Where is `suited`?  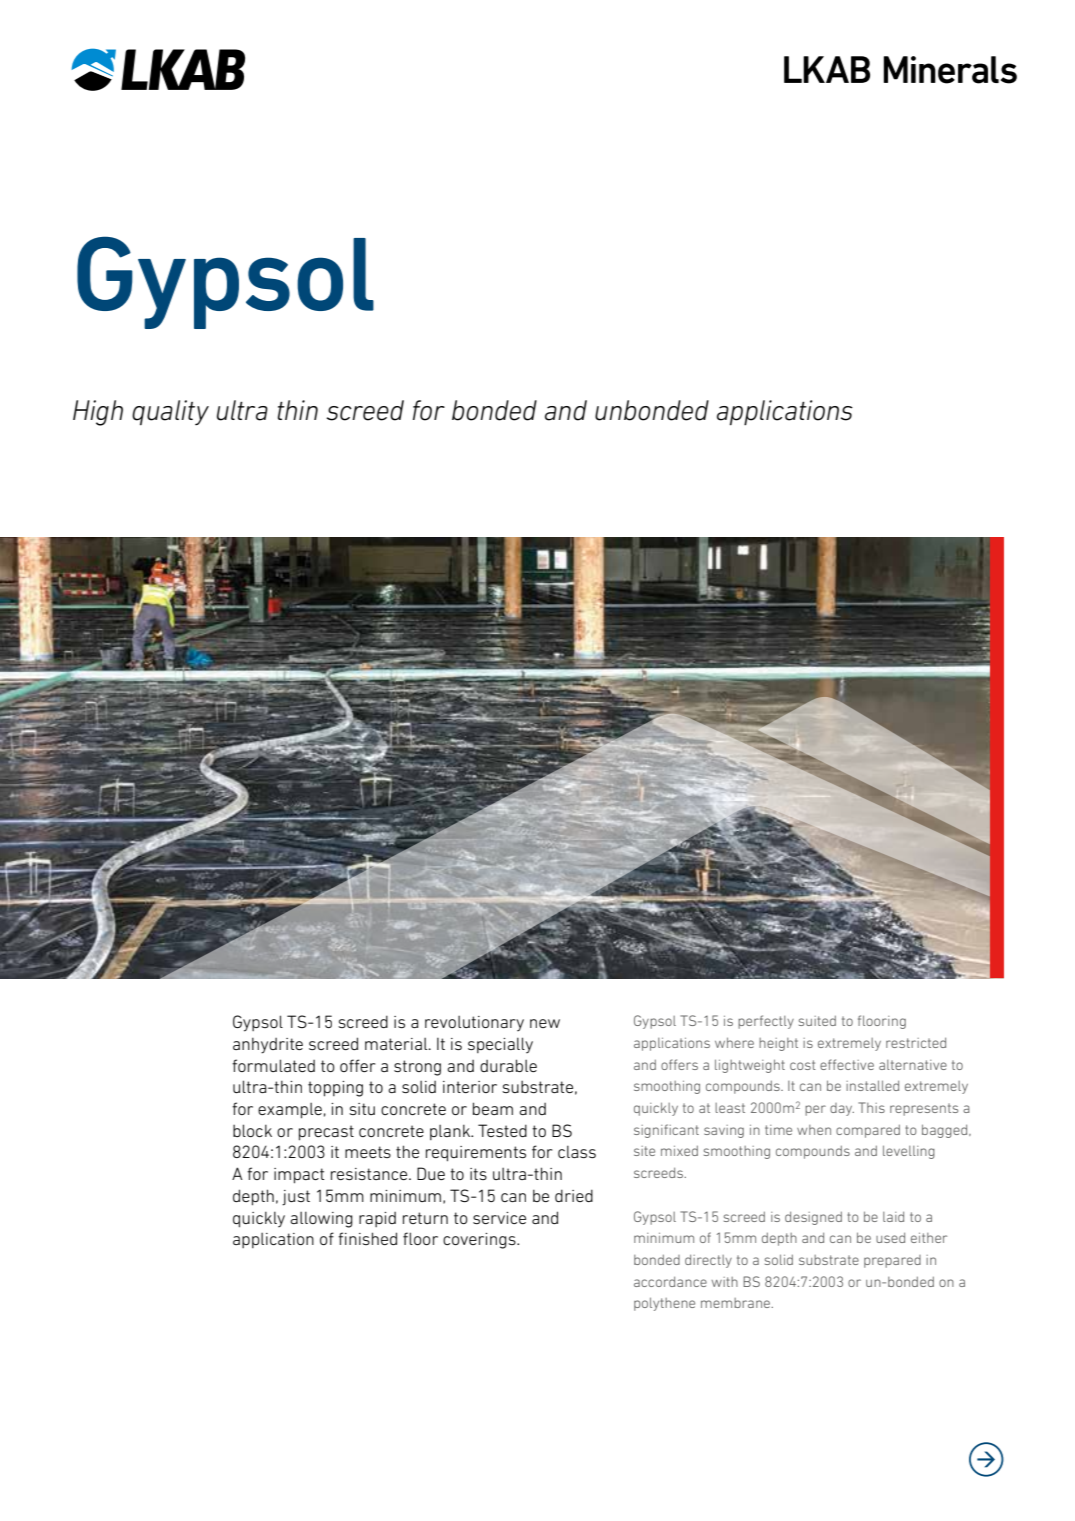
suited is located at coordinates (817, 1021).
